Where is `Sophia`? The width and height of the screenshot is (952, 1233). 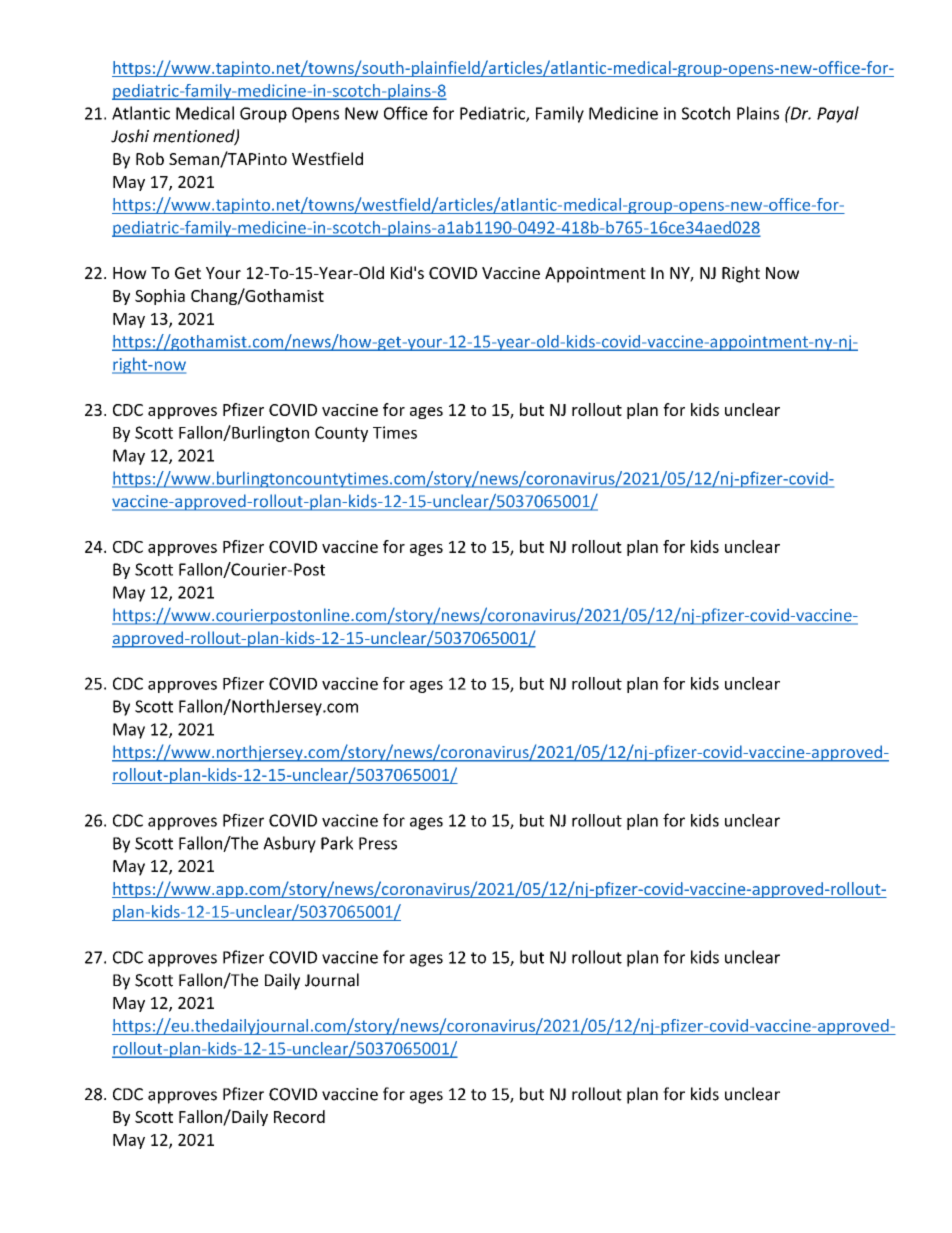 Sophia is located at coordinates (160, 297).
